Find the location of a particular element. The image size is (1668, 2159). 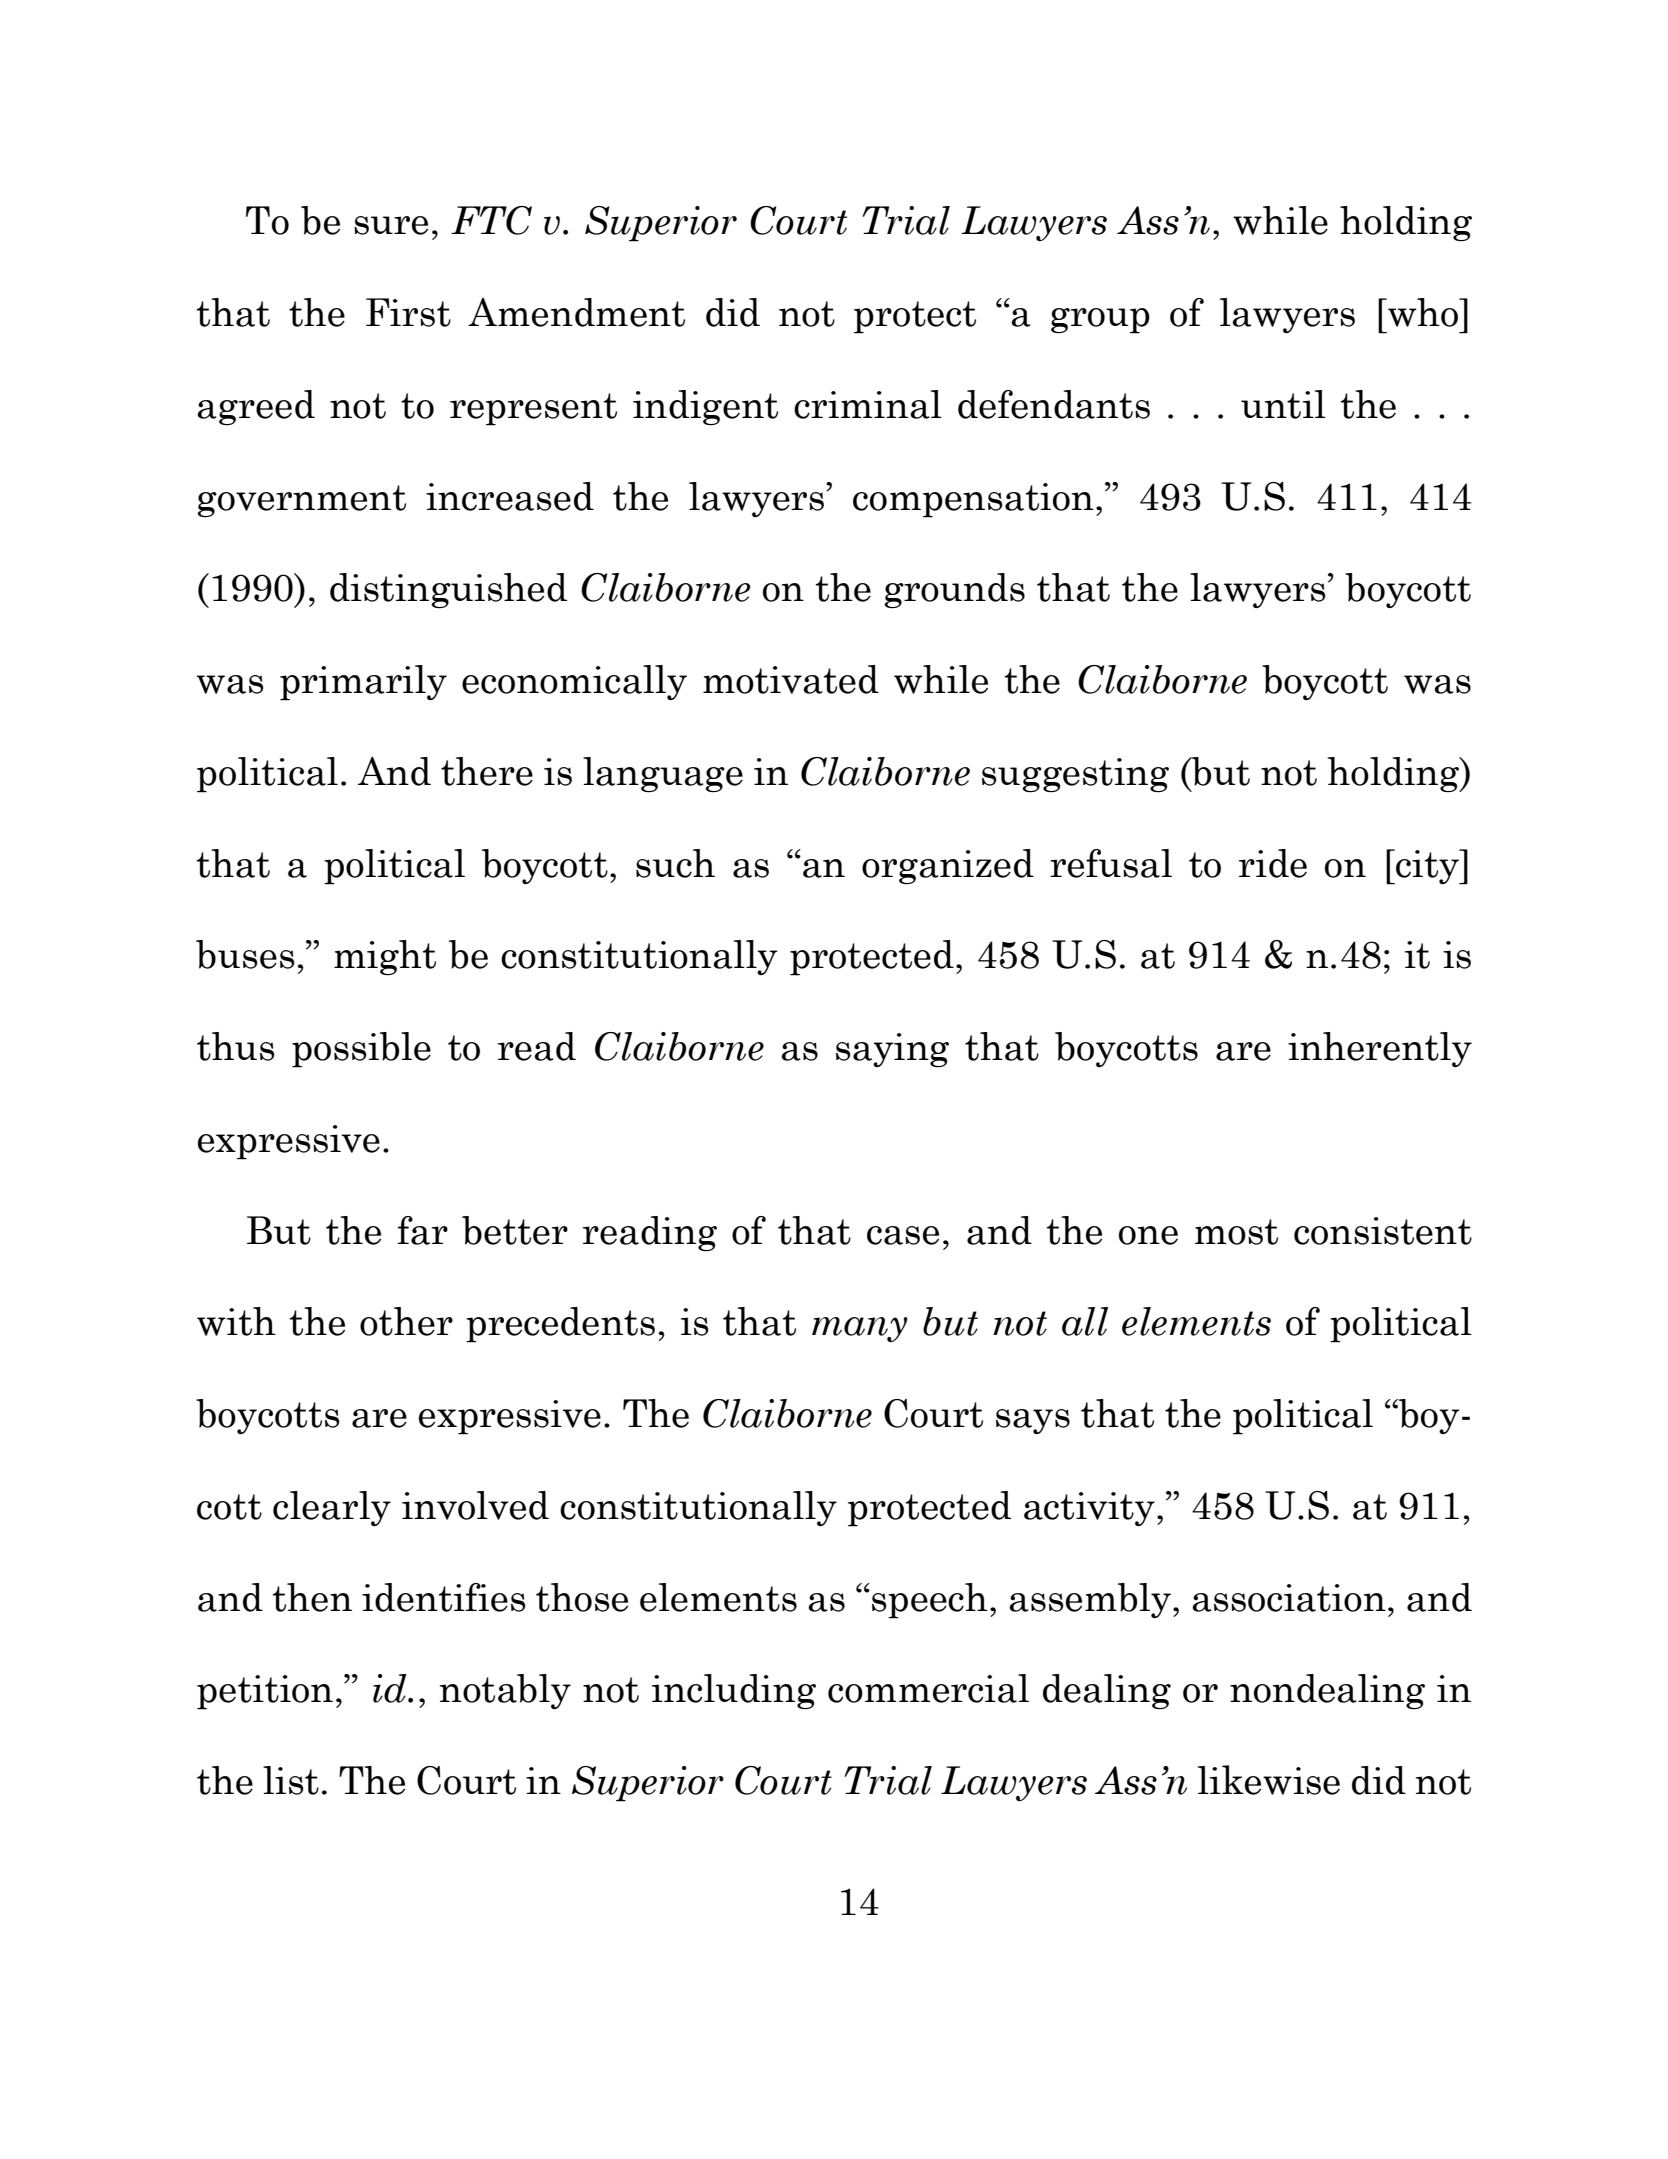

primarily is located at coordinates (363, 683).
